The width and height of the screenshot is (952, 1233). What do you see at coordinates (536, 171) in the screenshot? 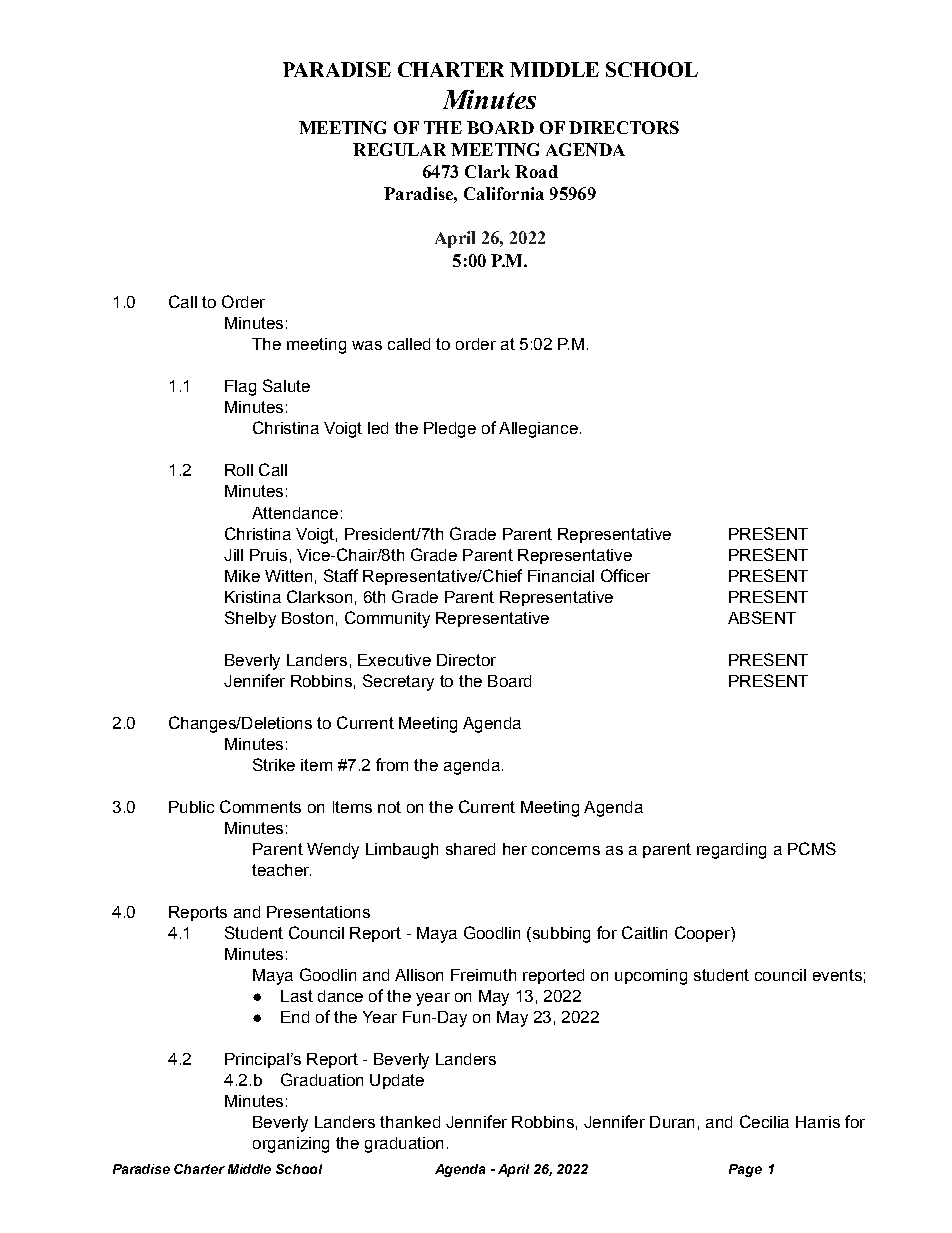
I see `Road` at bounding box center [536, 171].
